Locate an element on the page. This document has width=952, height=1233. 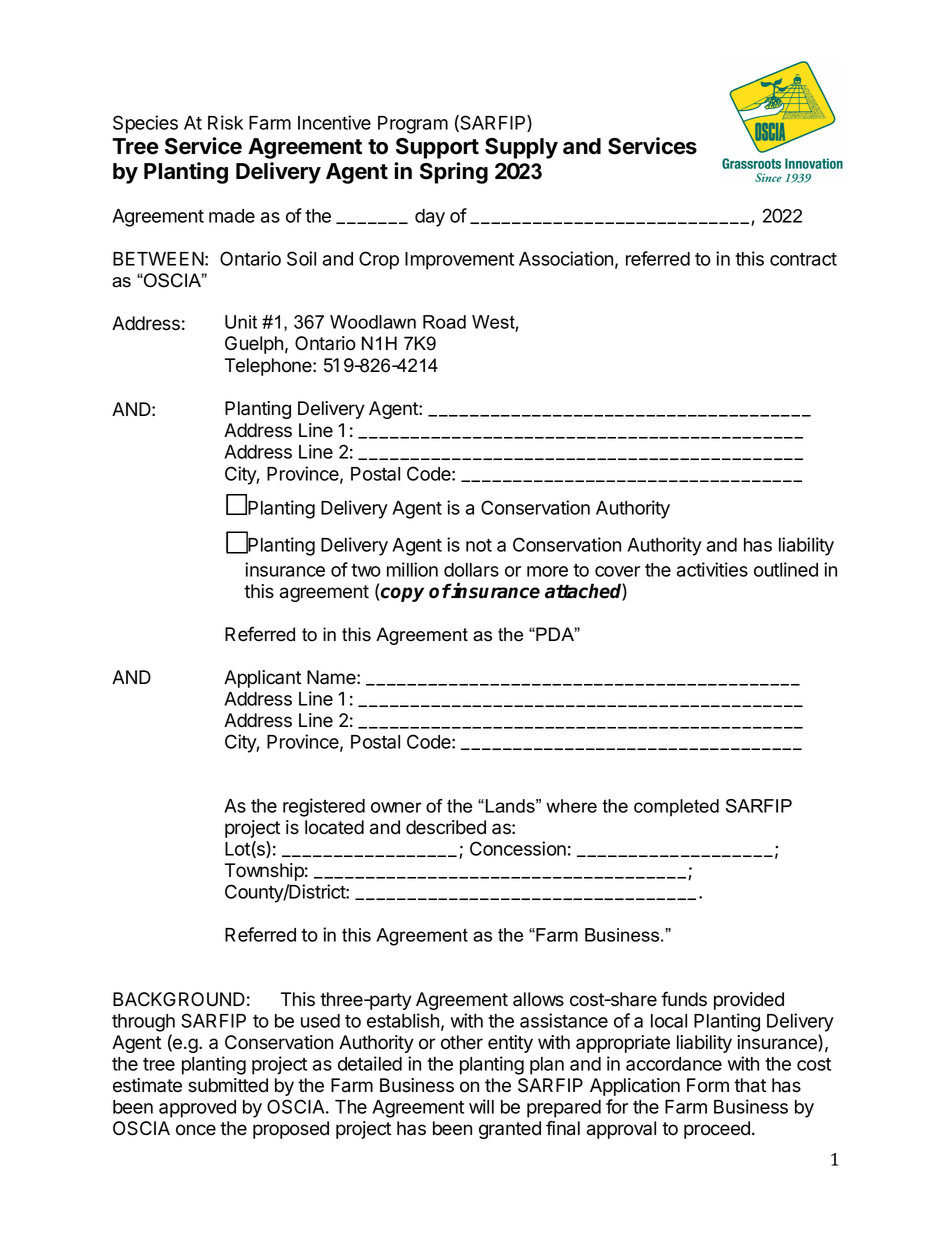
provided is located at coordinates (749, 1001).
